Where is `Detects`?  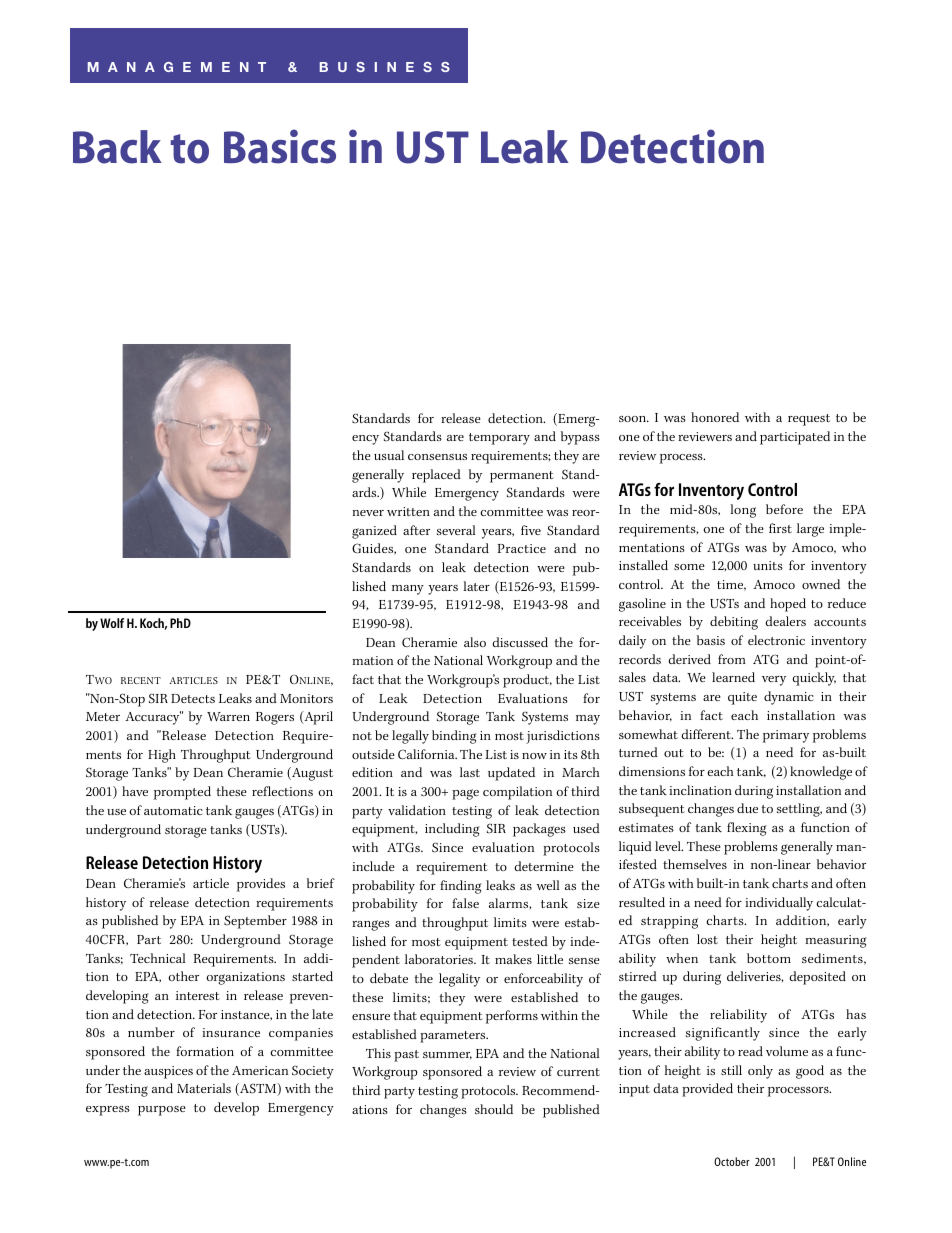 Detects is located at coordinates (193, 698).
